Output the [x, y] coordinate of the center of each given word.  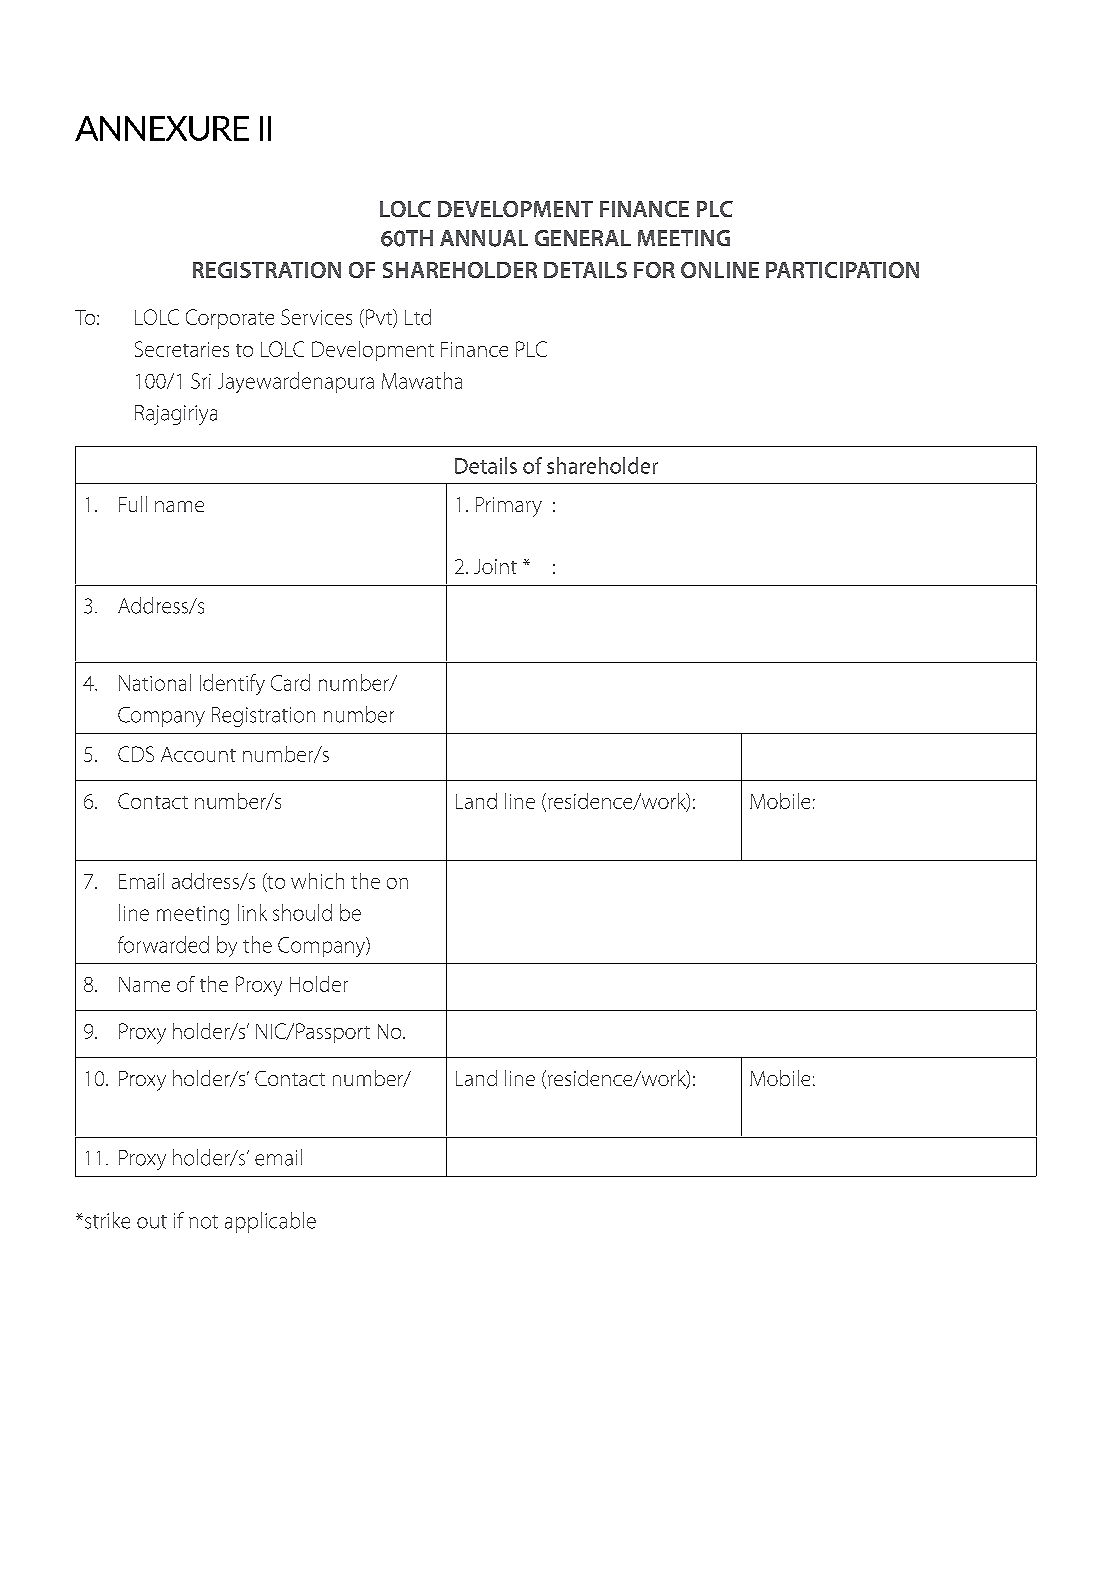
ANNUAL [484, 238]
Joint [495, 566]
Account [198, 754]
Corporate [230, 319]
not [203, 1222]
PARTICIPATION [842, 270]
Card [290, 682]
